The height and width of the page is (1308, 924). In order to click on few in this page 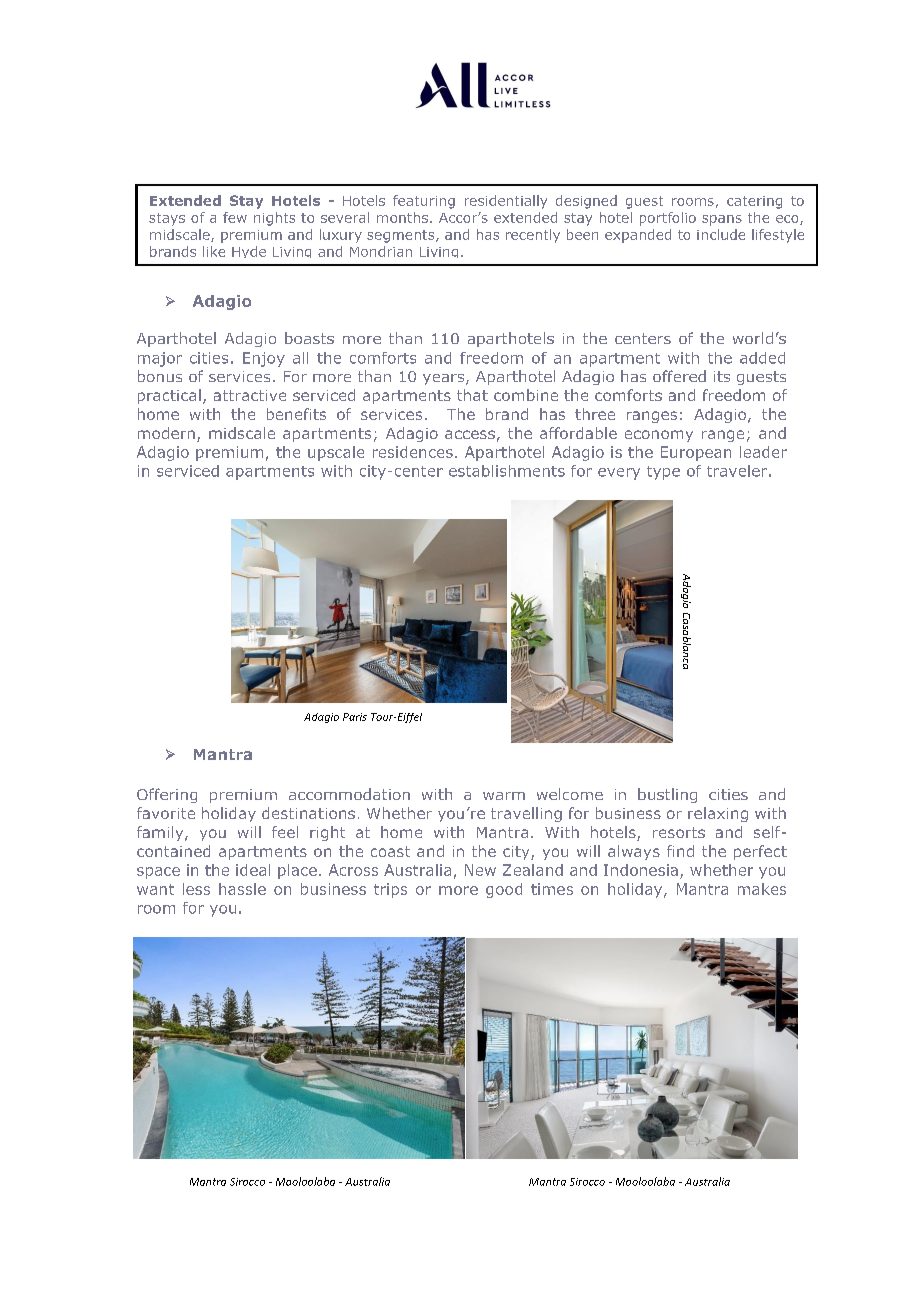, I will do `click(235, 217)`.
